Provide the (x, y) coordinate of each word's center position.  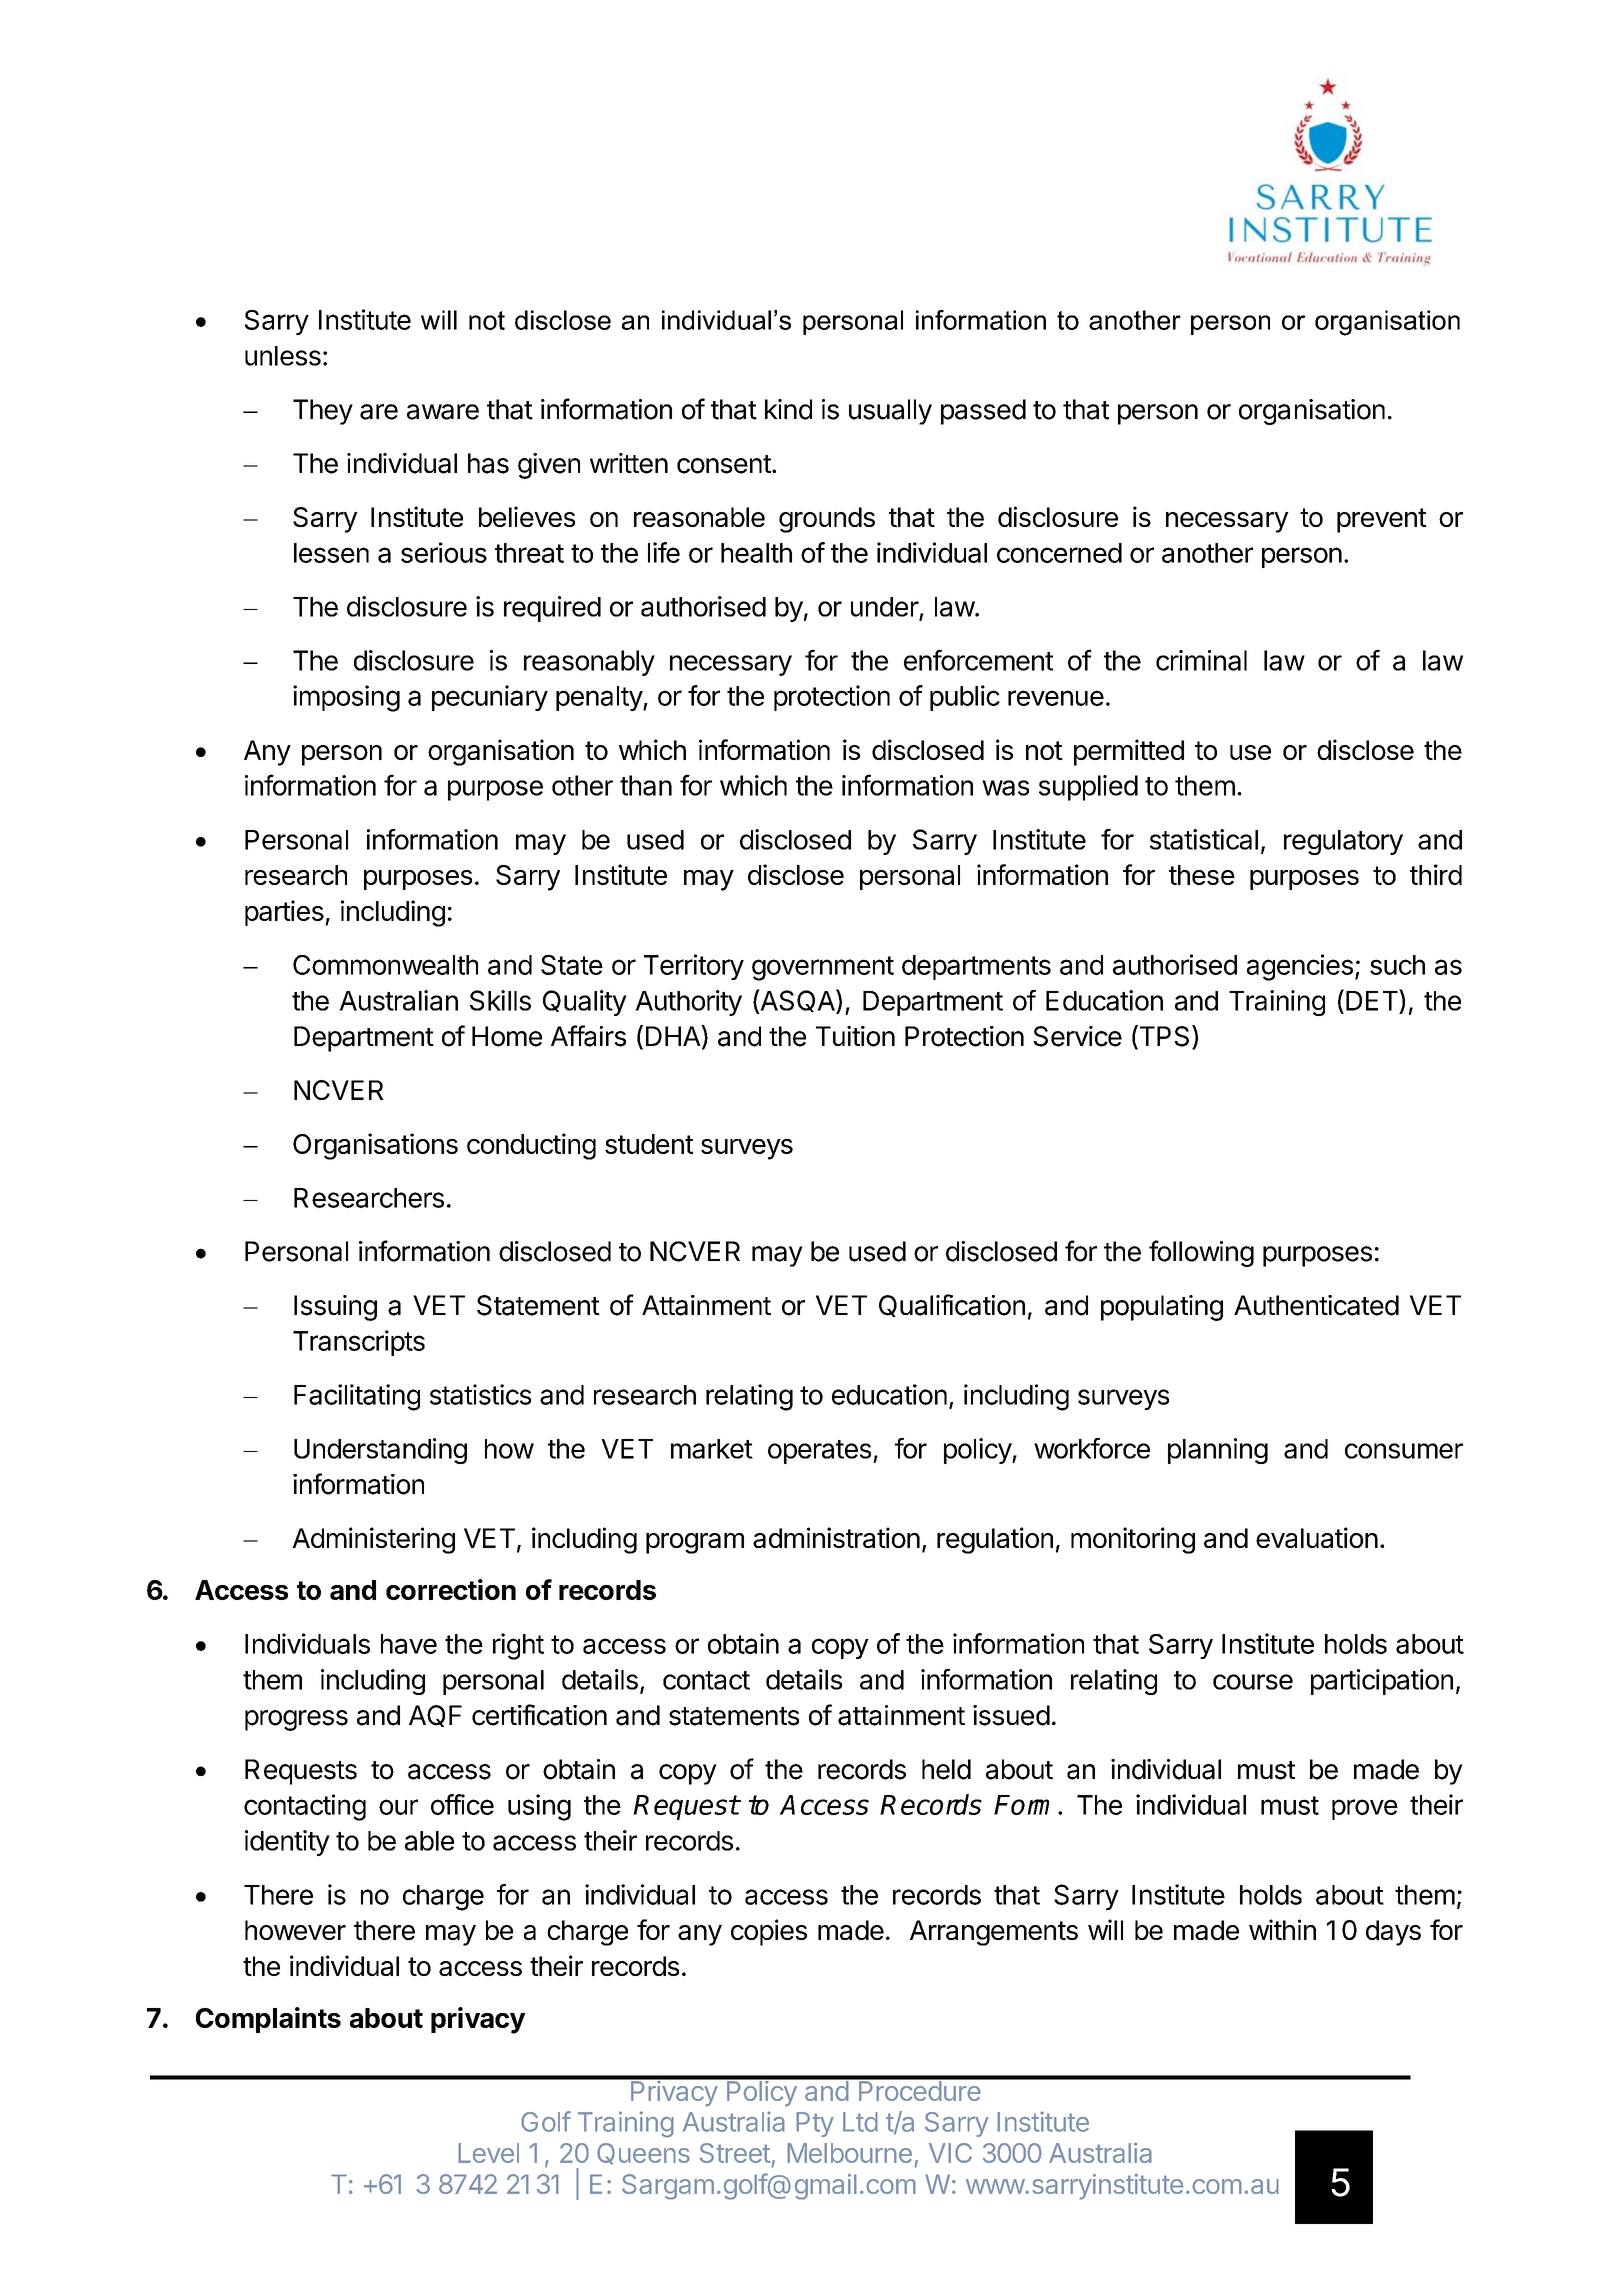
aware (443, 412)
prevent (1382, 520)
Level (488, 2153)
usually (890, 412)
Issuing (335, 1308)
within (1282, 1929)
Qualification (952, 1305)
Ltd (860, 2122)
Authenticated (1316, 1305)
